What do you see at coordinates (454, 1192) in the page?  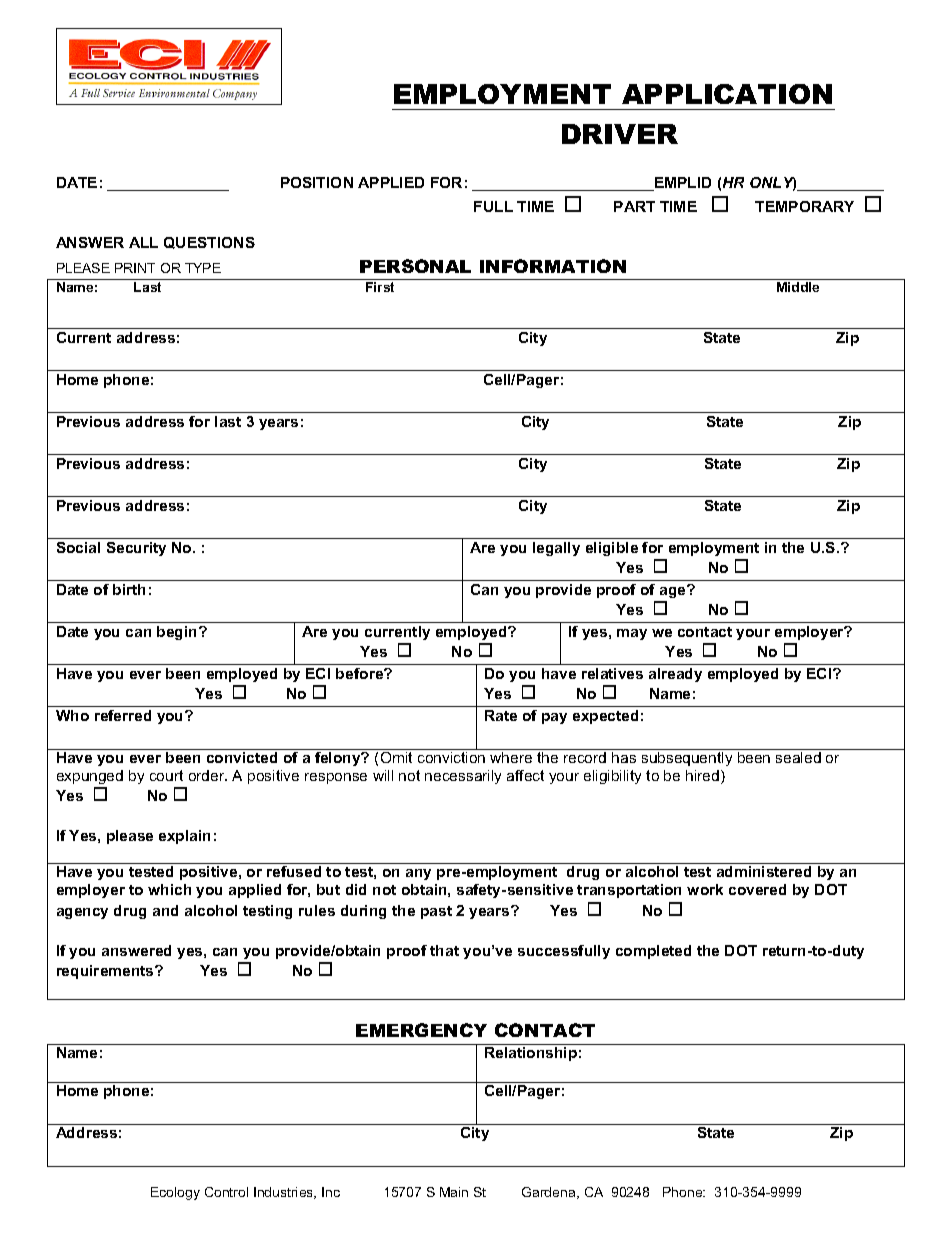 I see `Main` at bounding box center [454, 1192].
